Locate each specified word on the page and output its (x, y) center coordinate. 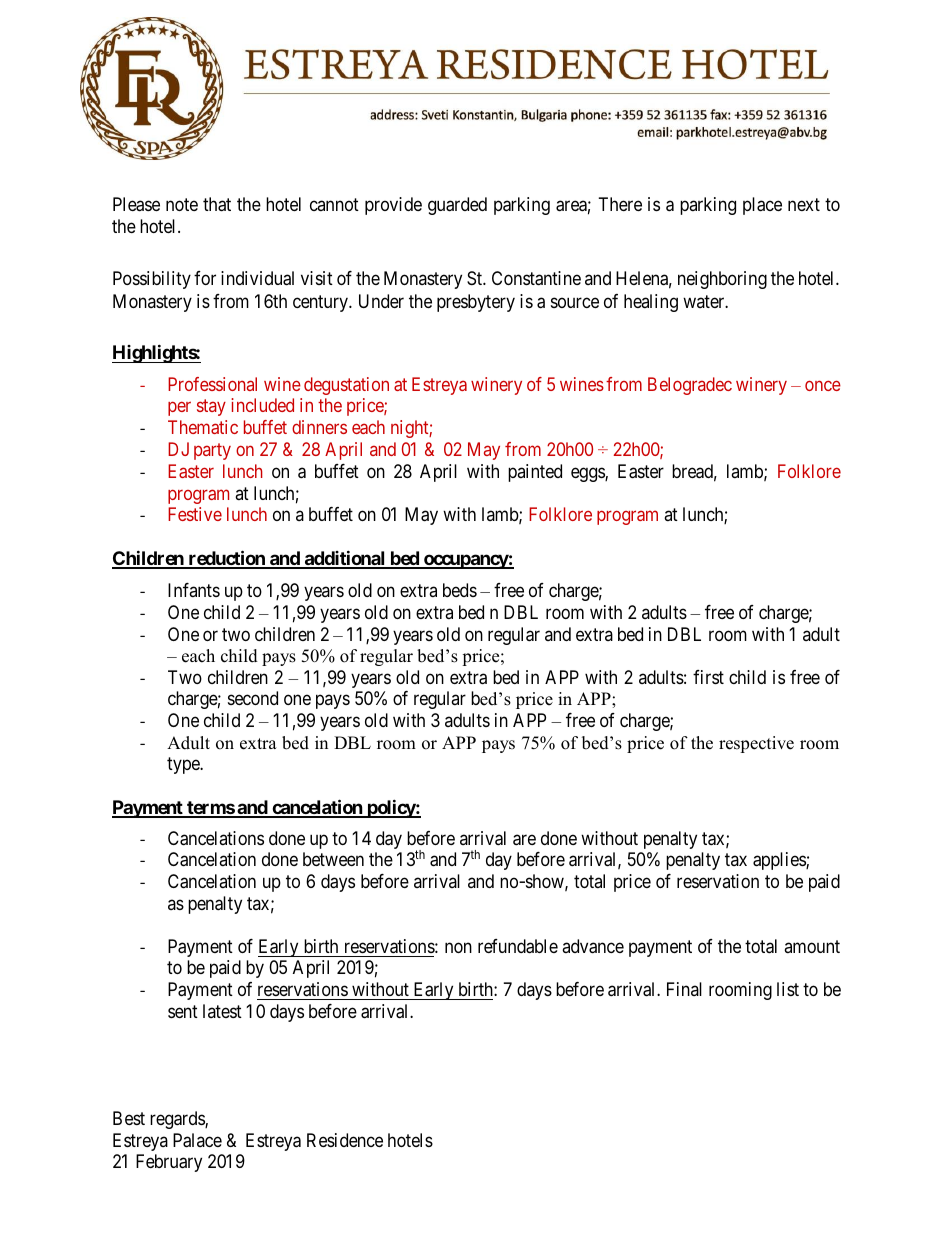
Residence (345, 1140)
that (217, 204)
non (458, 948)
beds (460, 590)
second (253, 698)
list (788, 989)
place (762, 206)
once (823, 385)
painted (535, 473)
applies (780, 861)
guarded (457, 206)
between (333, 859)
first (708, 677)
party (212, 451)
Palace (197, 1140)
